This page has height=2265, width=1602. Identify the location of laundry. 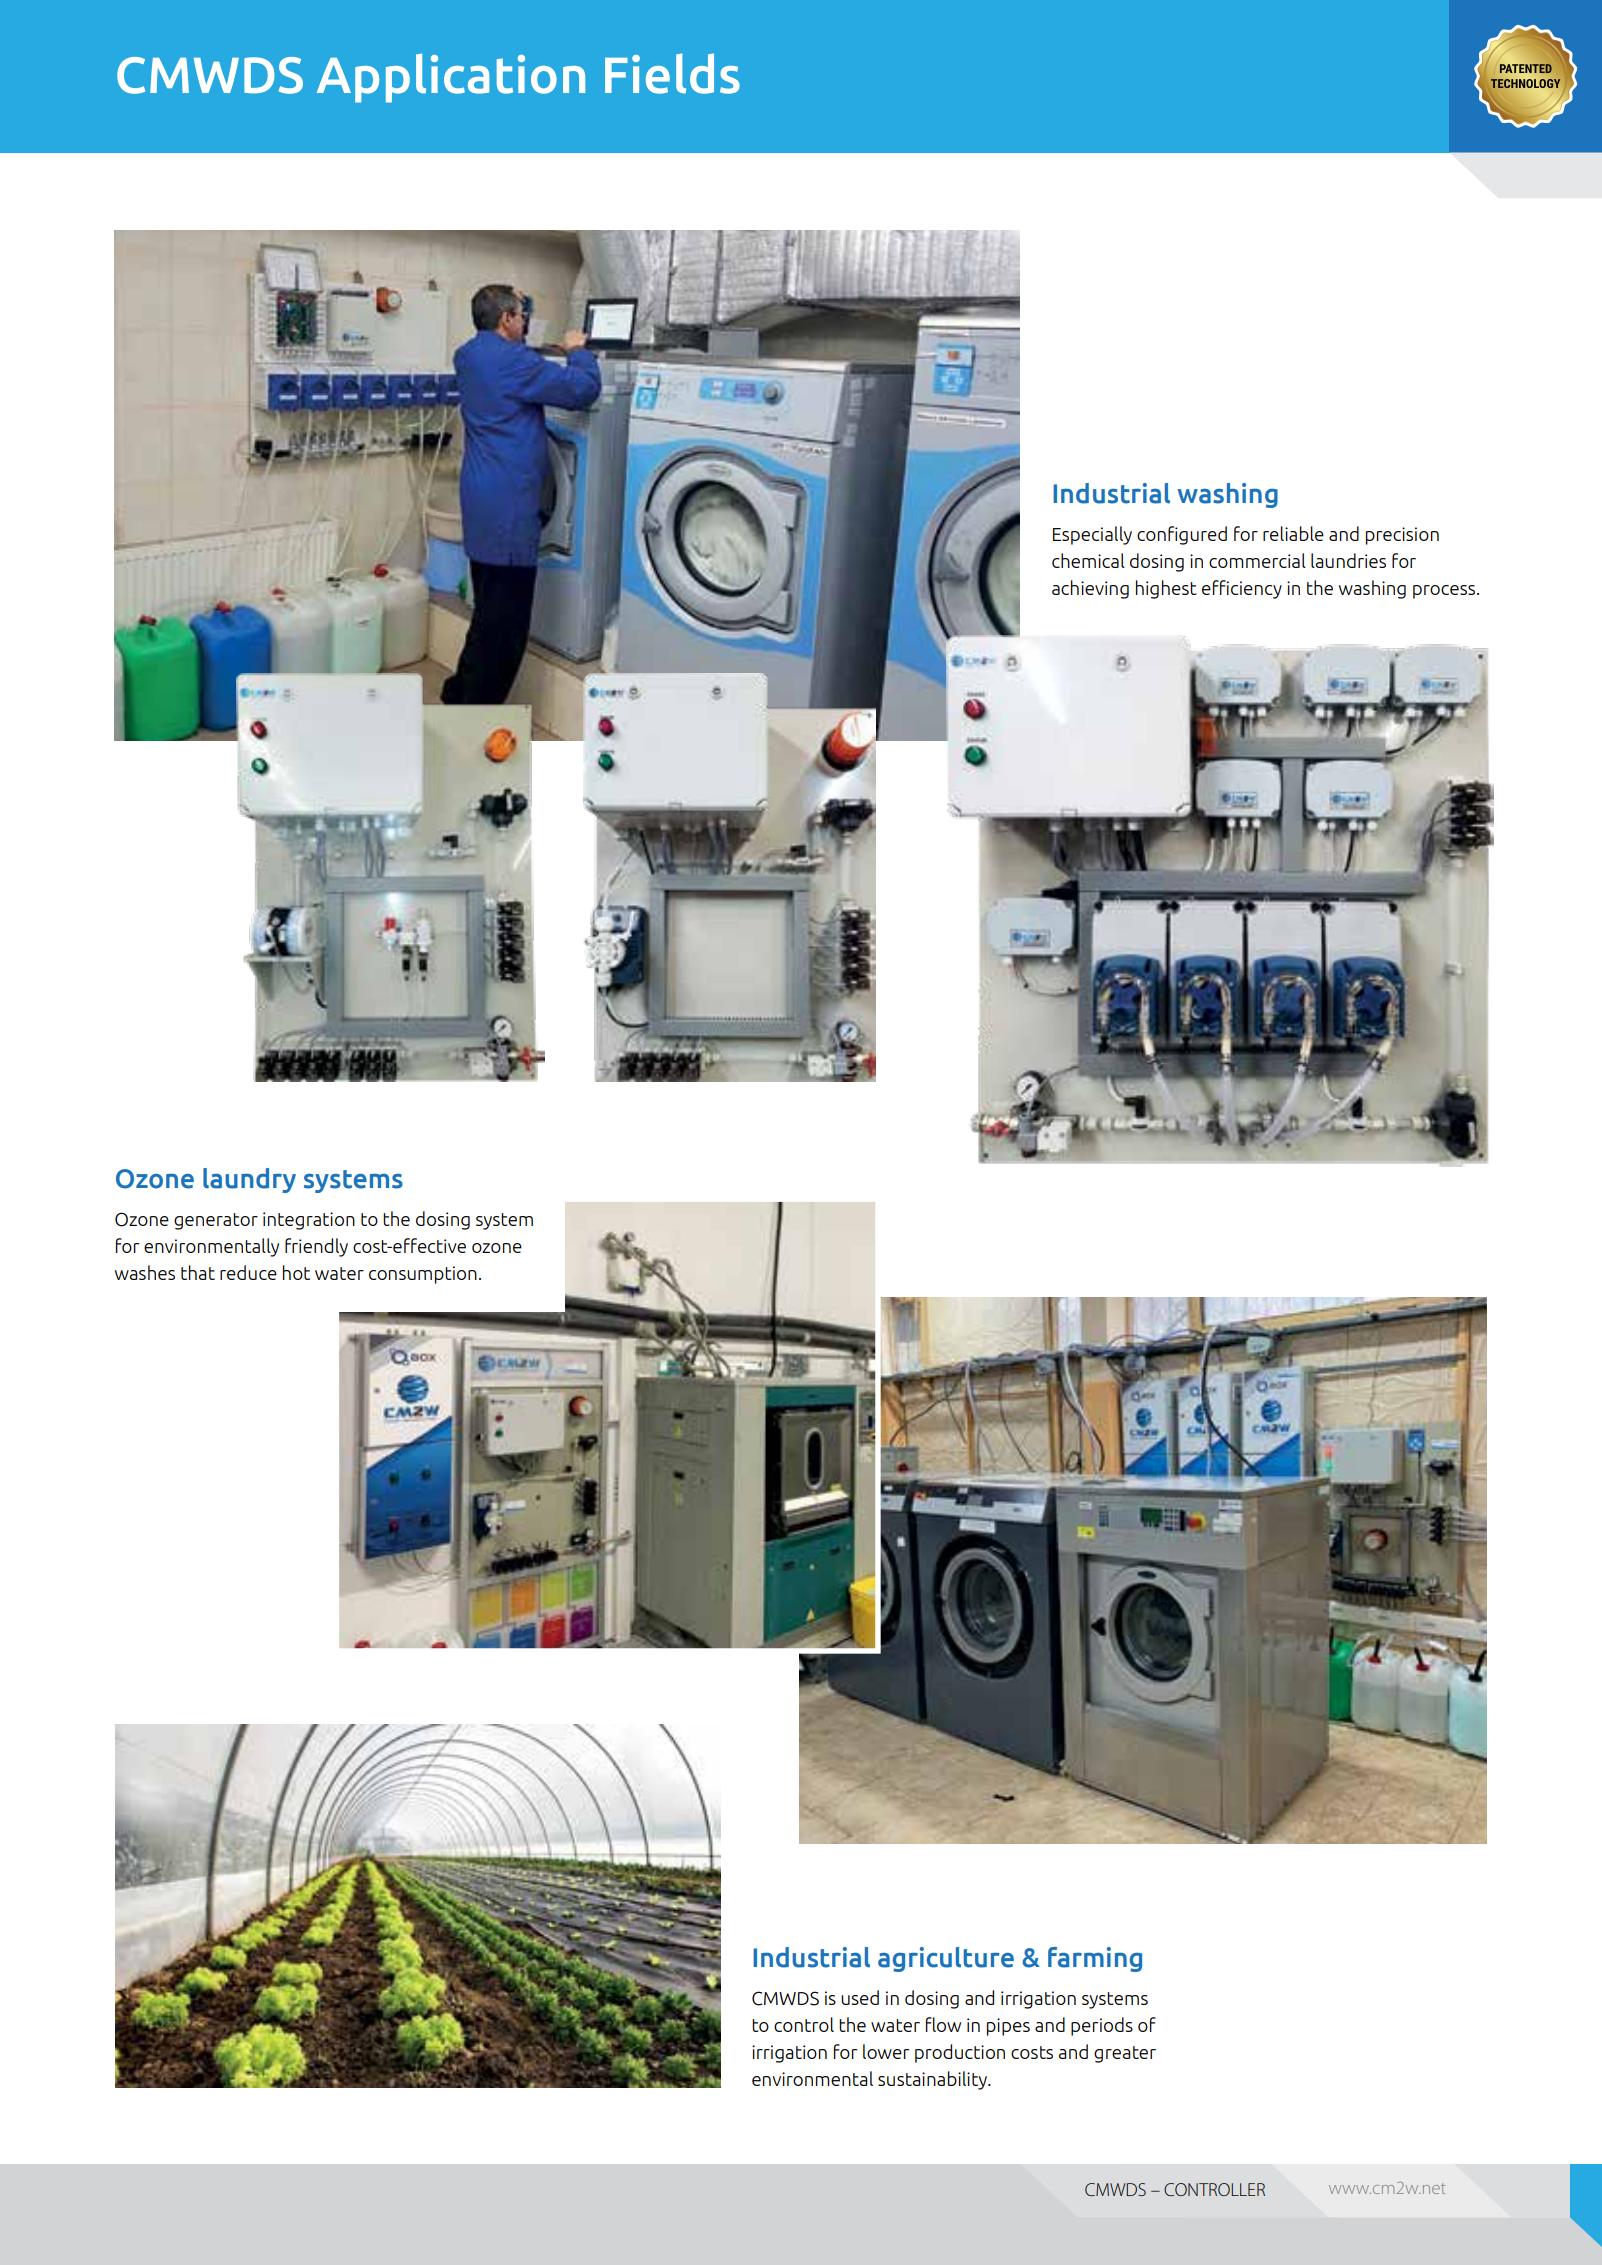
(249, 1180).
